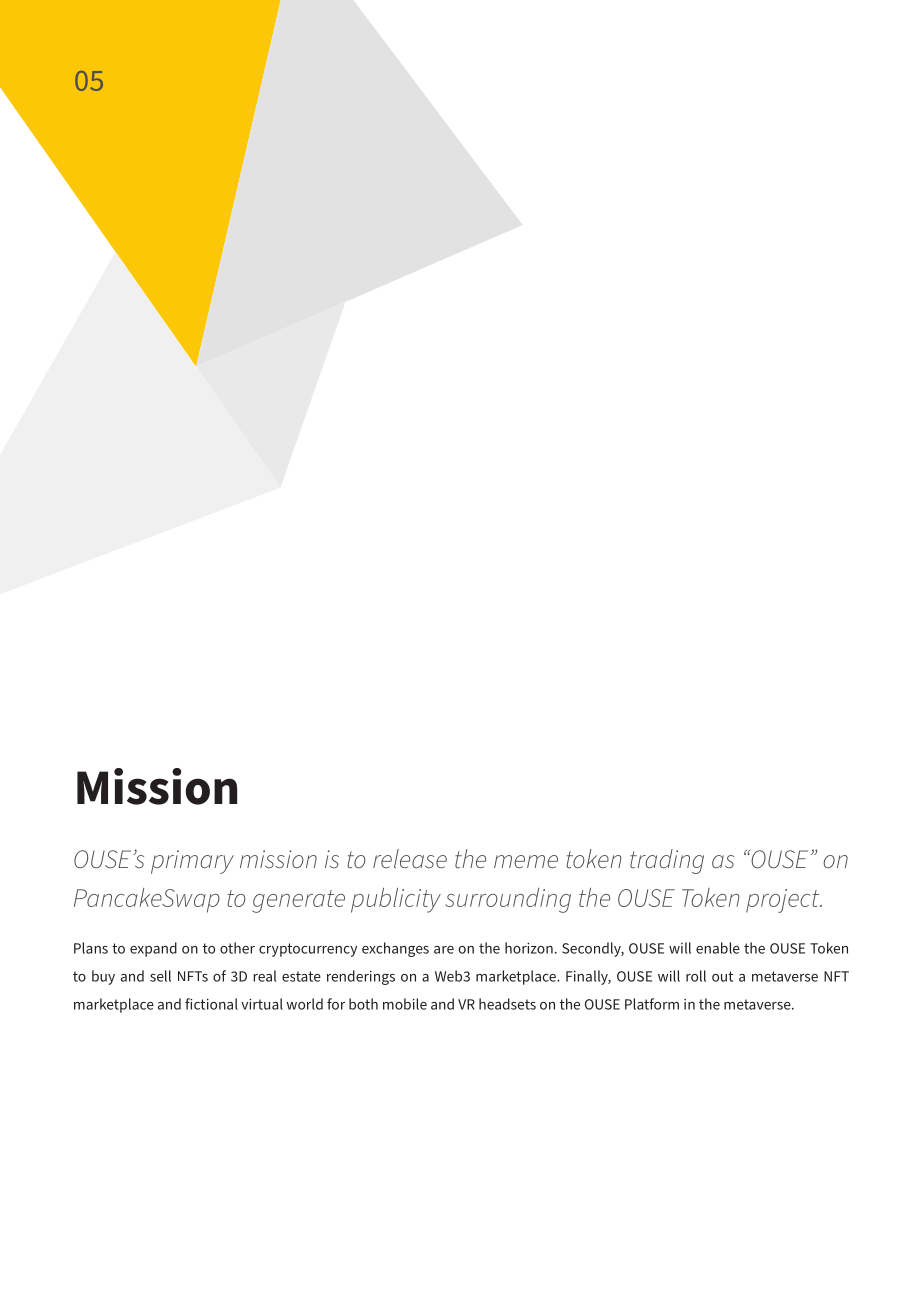 The width and height of the document is (924, 1308). I want to click on release, so click(410, 858).
